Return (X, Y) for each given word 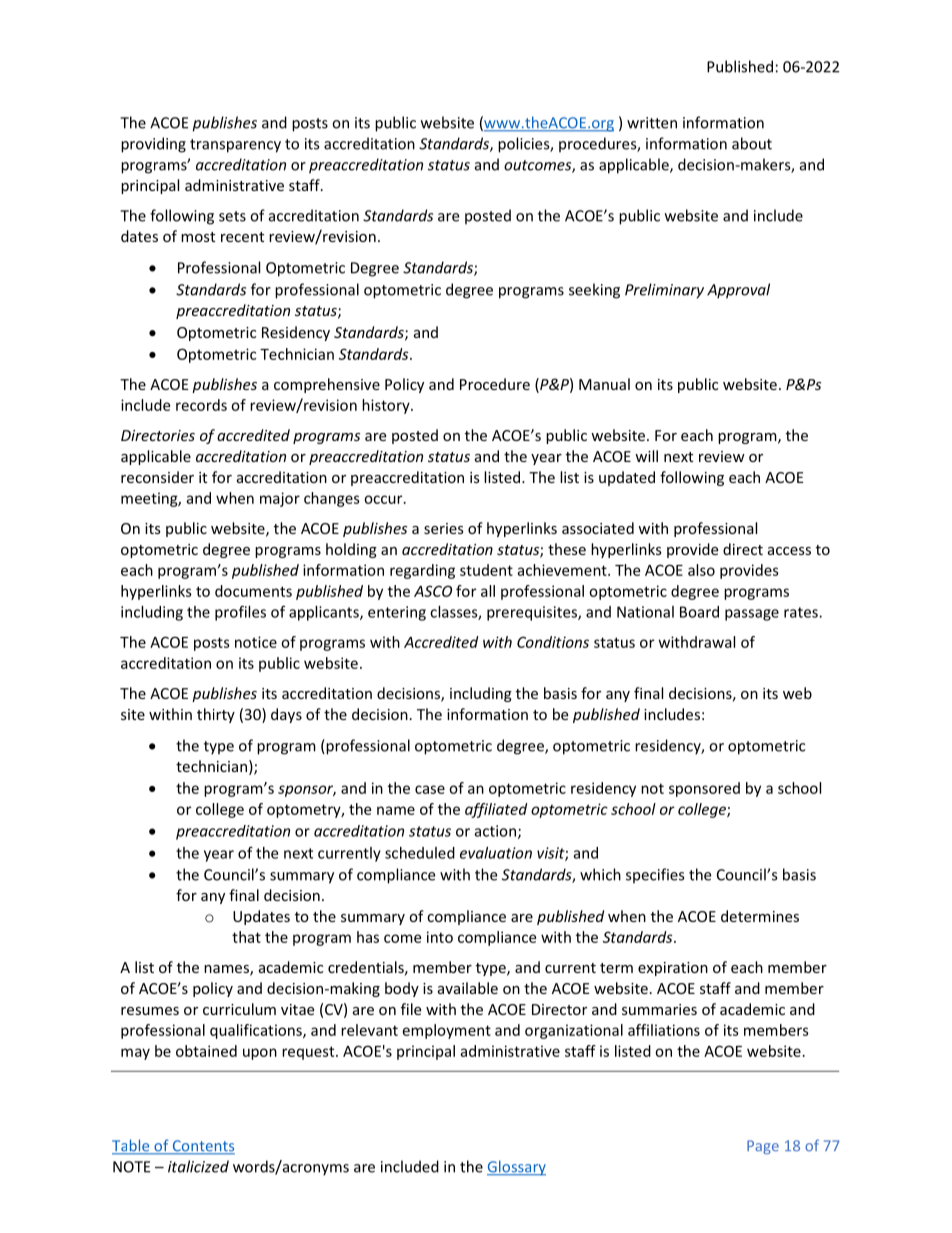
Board (699, 612)
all (488, 591)
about (752, 143)
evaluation (496, 853)
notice (256, 642)
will (646, 456)
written (652, 123)
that (246, 937)
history (387, 406)
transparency (235, 146)
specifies (655, 876)
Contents (202, 1147)
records (201, 405)
